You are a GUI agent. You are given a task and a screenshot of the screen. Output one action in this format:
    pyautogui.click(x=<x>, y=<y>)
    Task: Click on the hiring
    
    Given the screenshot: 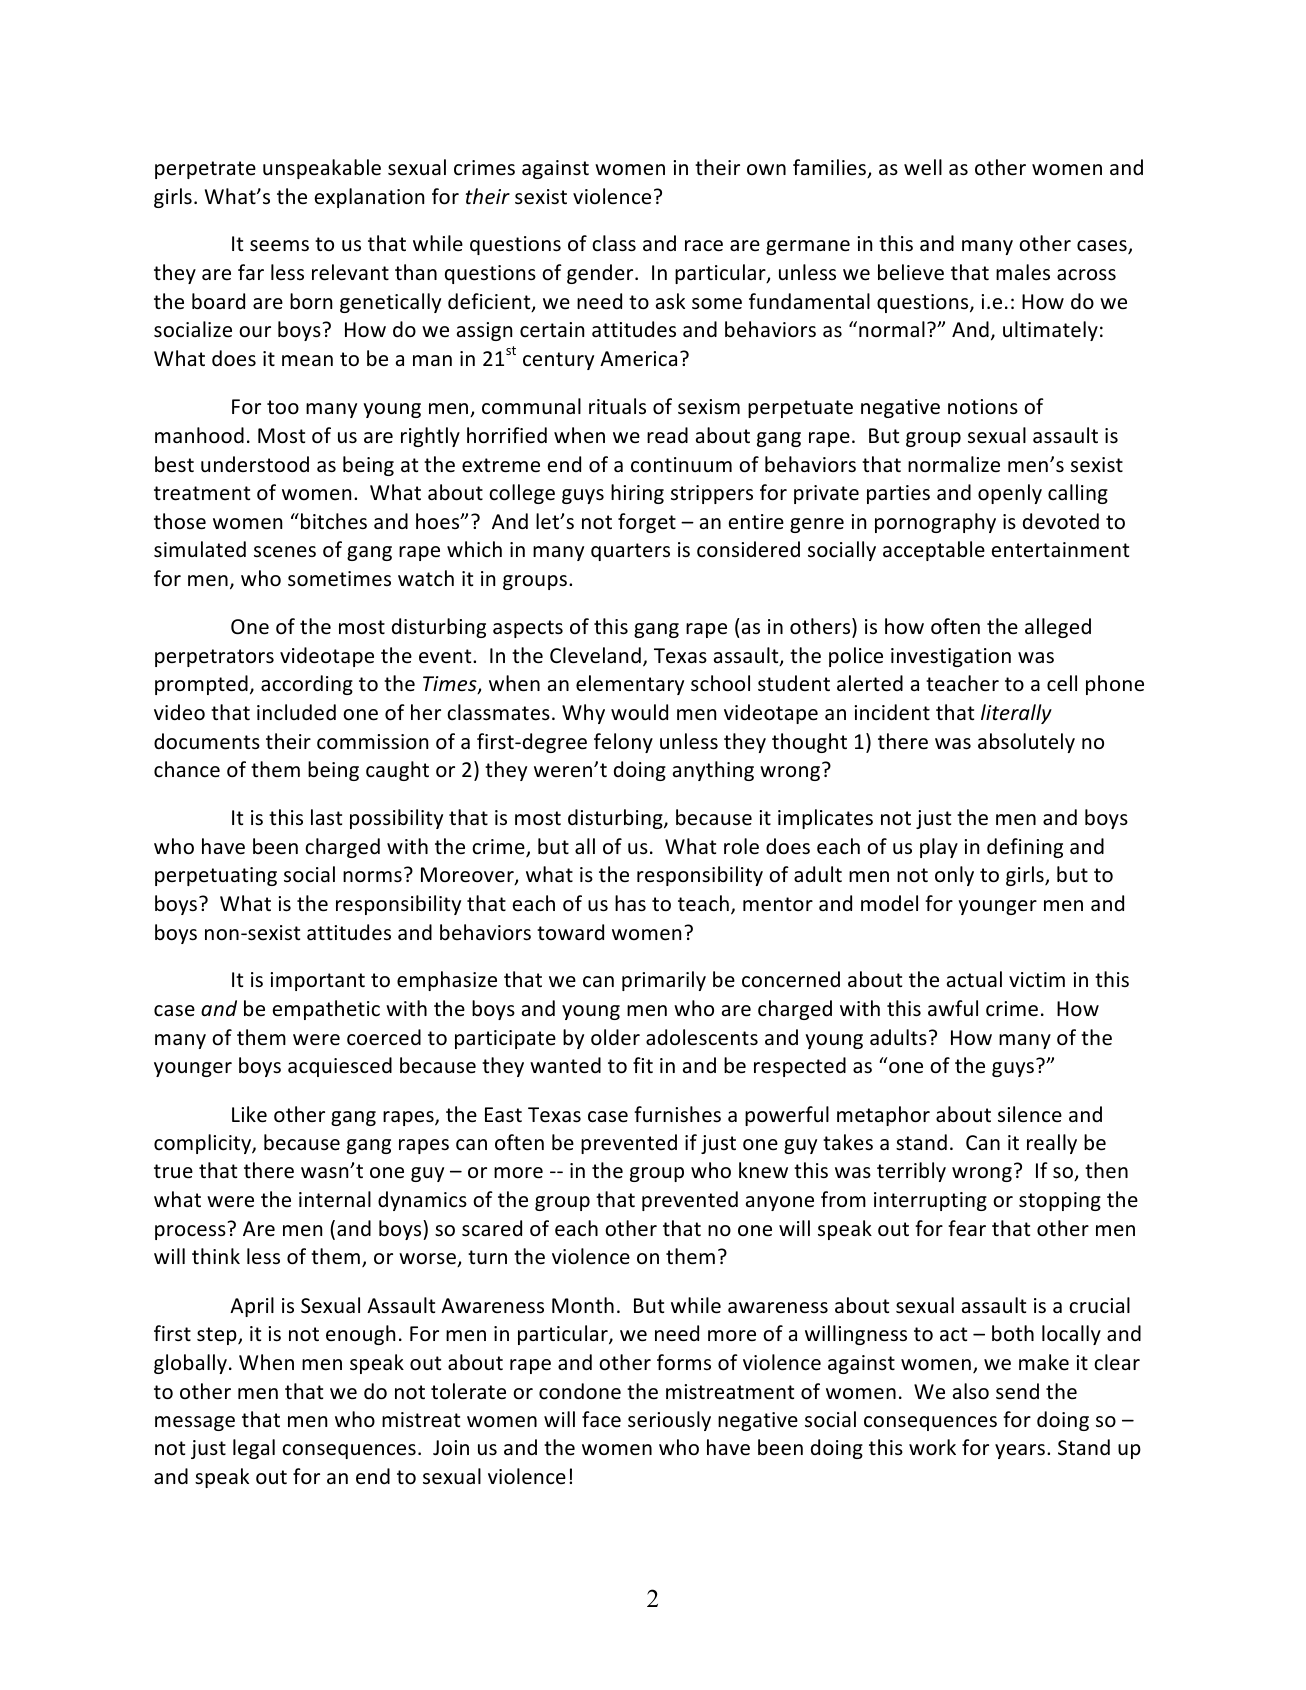 What is the action you would take?
    pyautogui.click(x=637, y=494)
